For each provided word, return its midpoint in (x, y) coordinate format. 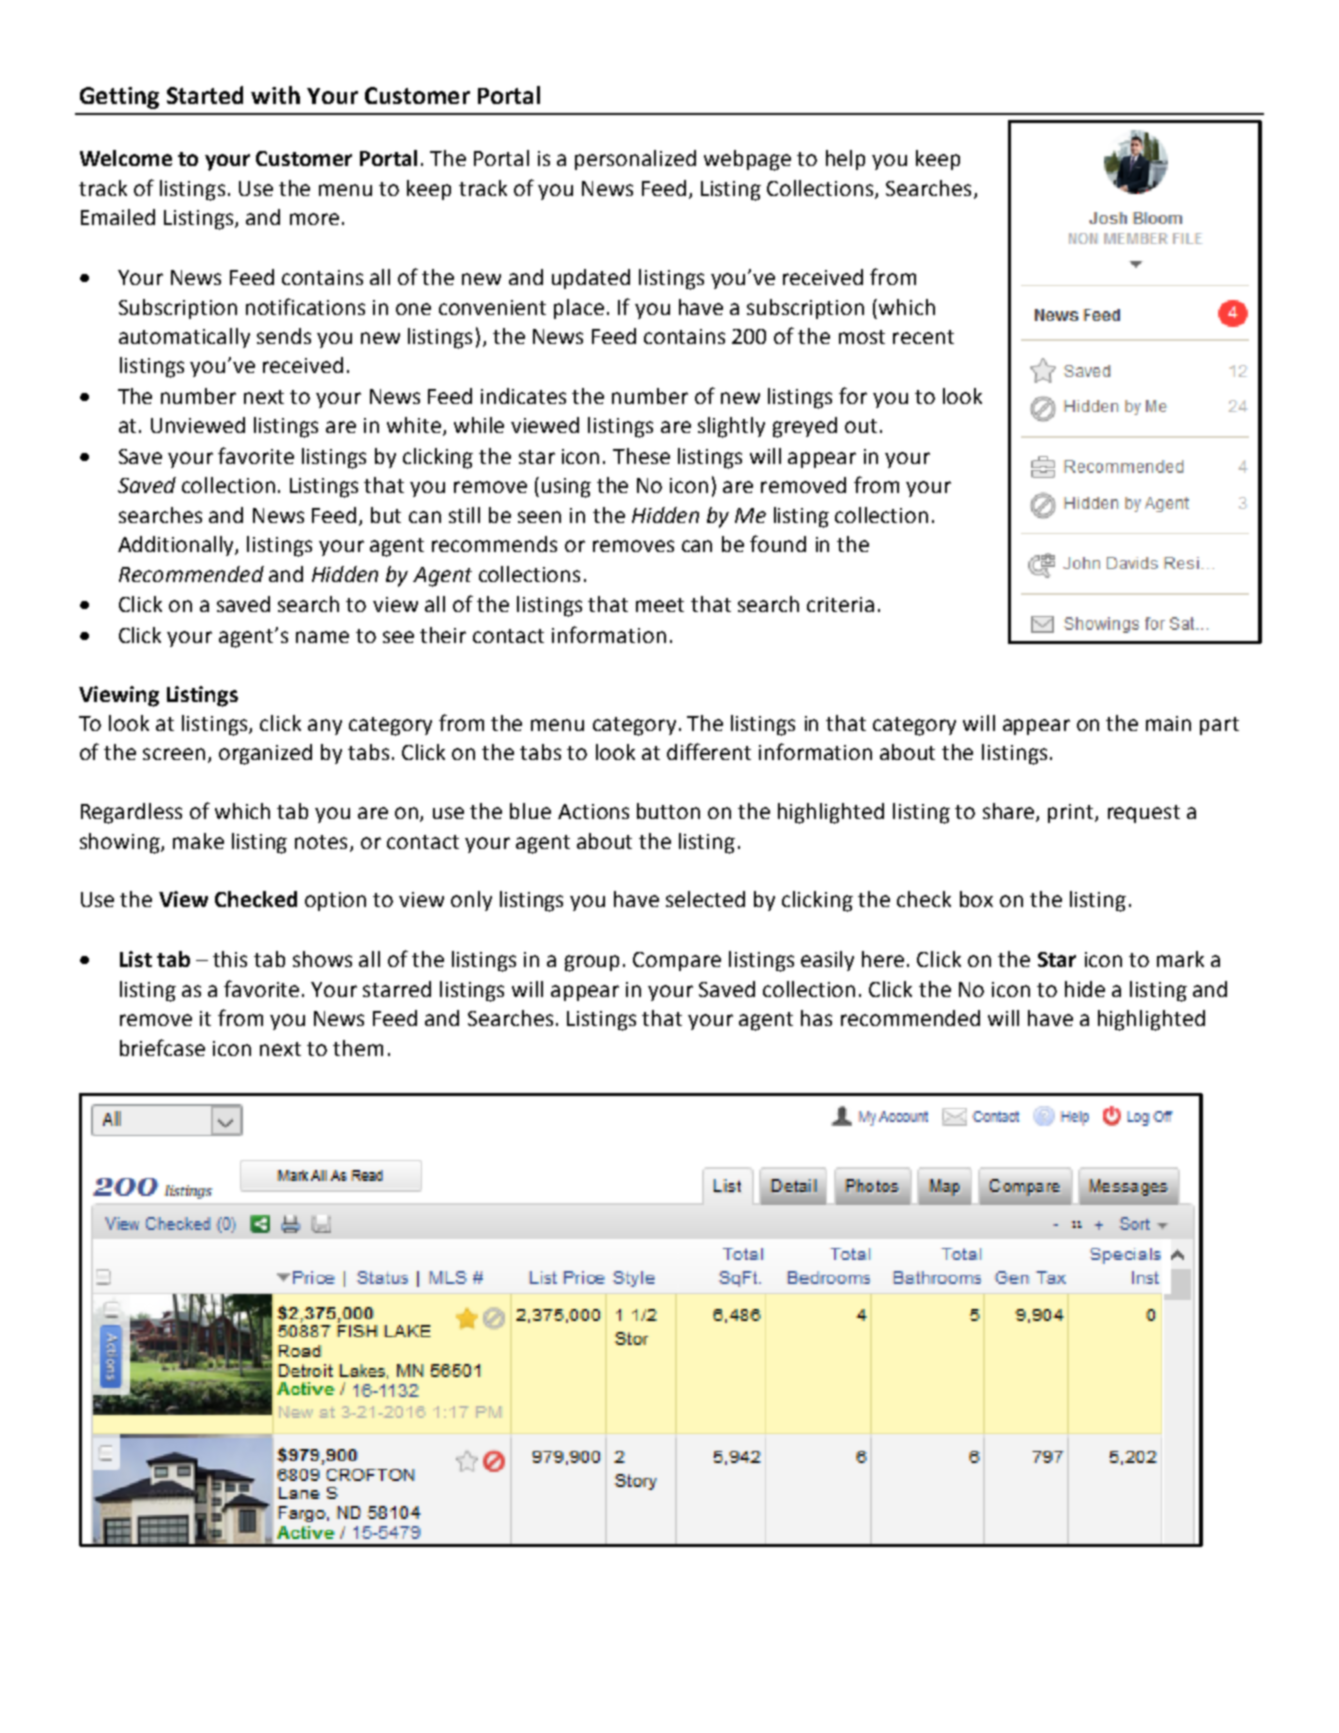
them (358, 1048)
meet (660, 605)
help (845, 160)
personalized (635, 160)
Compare (677, 961)
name (322, 637)
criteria (840, 604)
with (275, 95)
